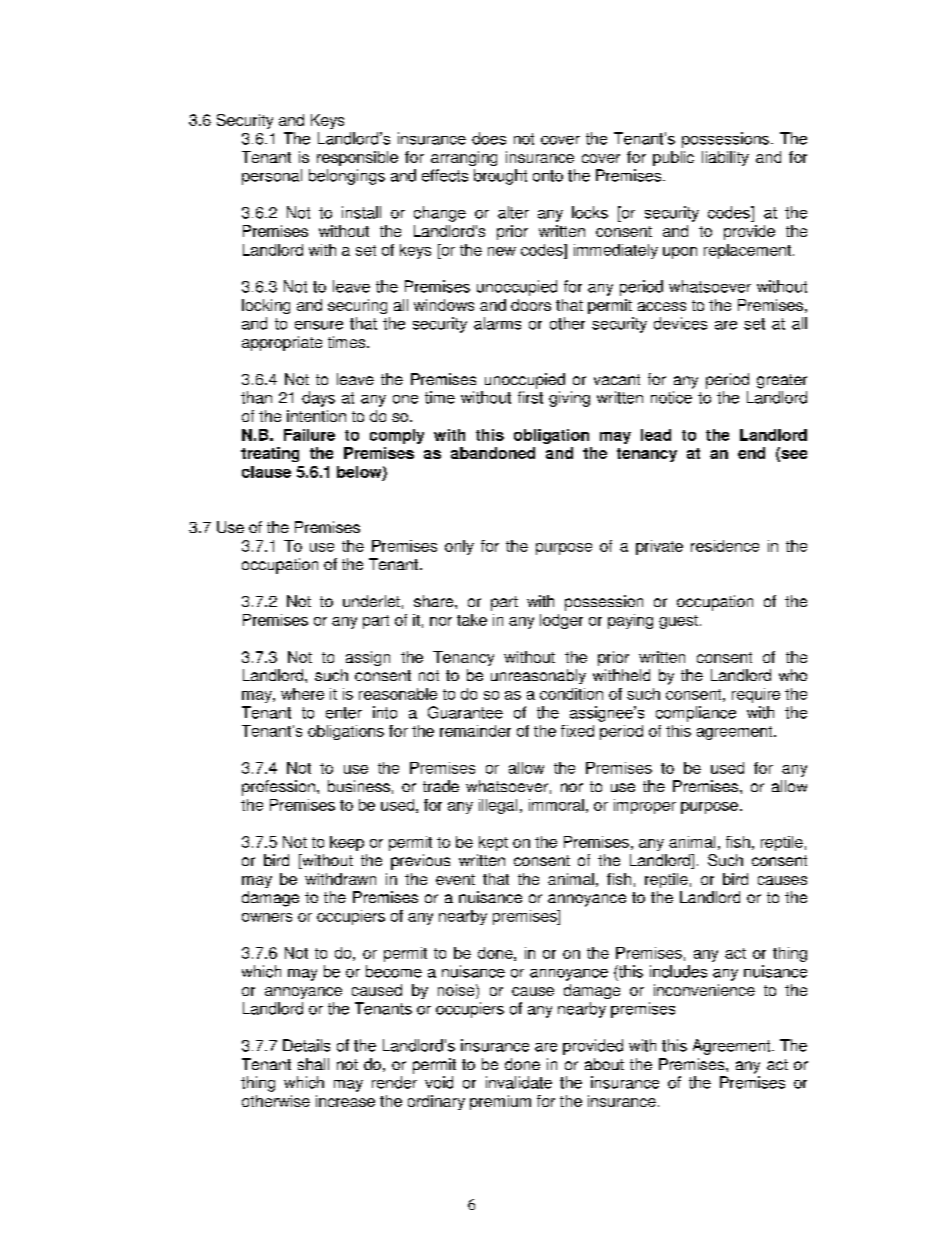 The width and height of the screenshot is (952, 1233). I want to click on belongings, so click(347, 177).
